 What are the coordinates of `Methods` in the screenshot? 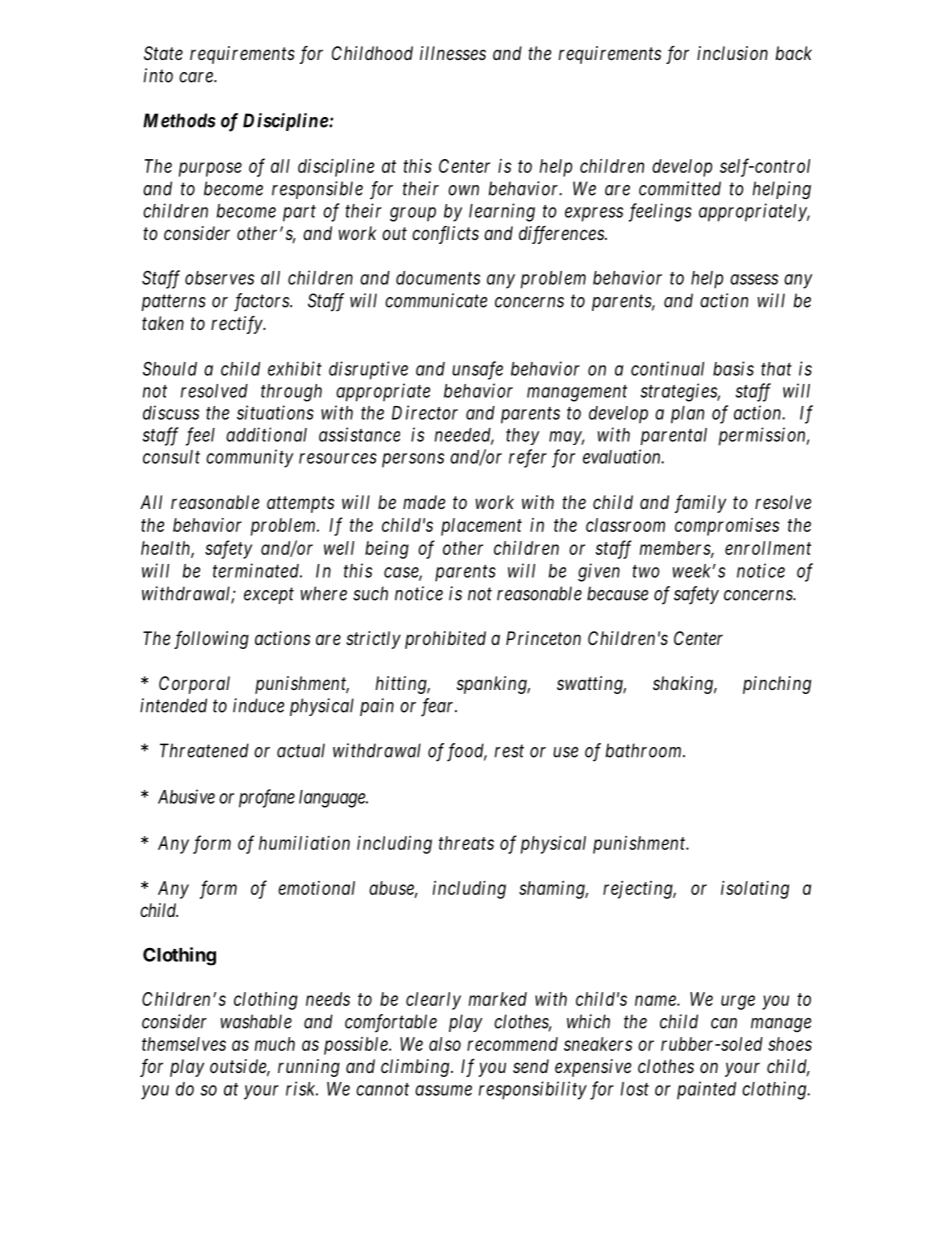 It's located at (179, 120).
